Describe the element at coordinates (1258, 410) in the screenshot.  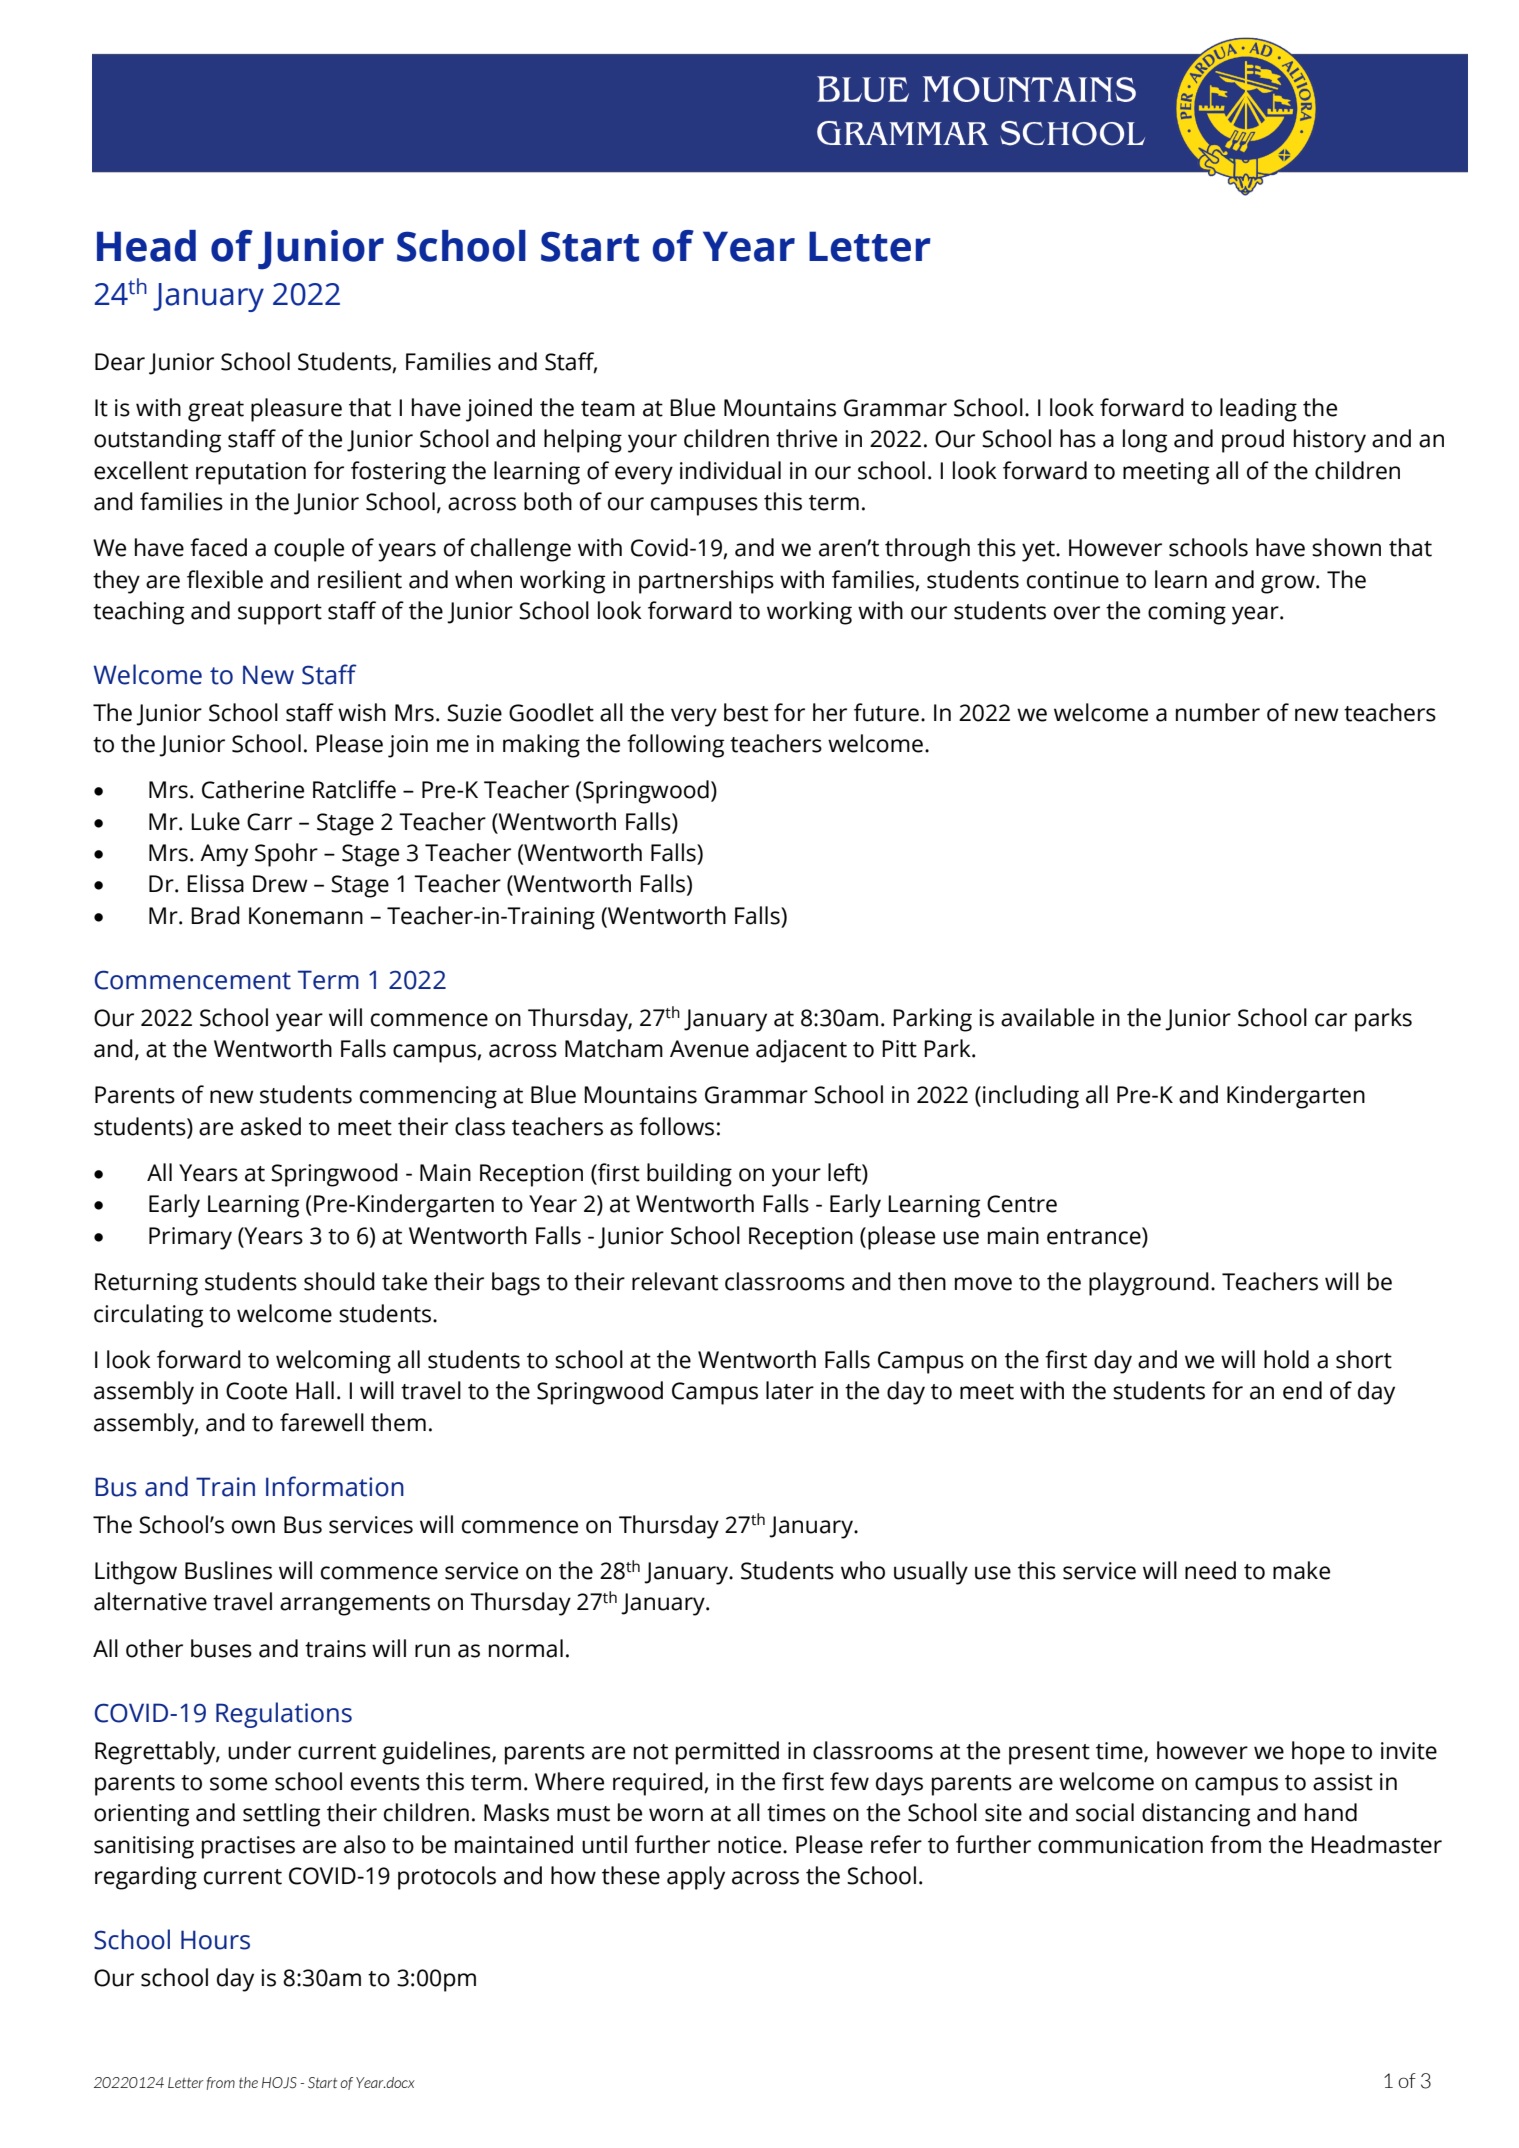
I see `leading` at that location.
